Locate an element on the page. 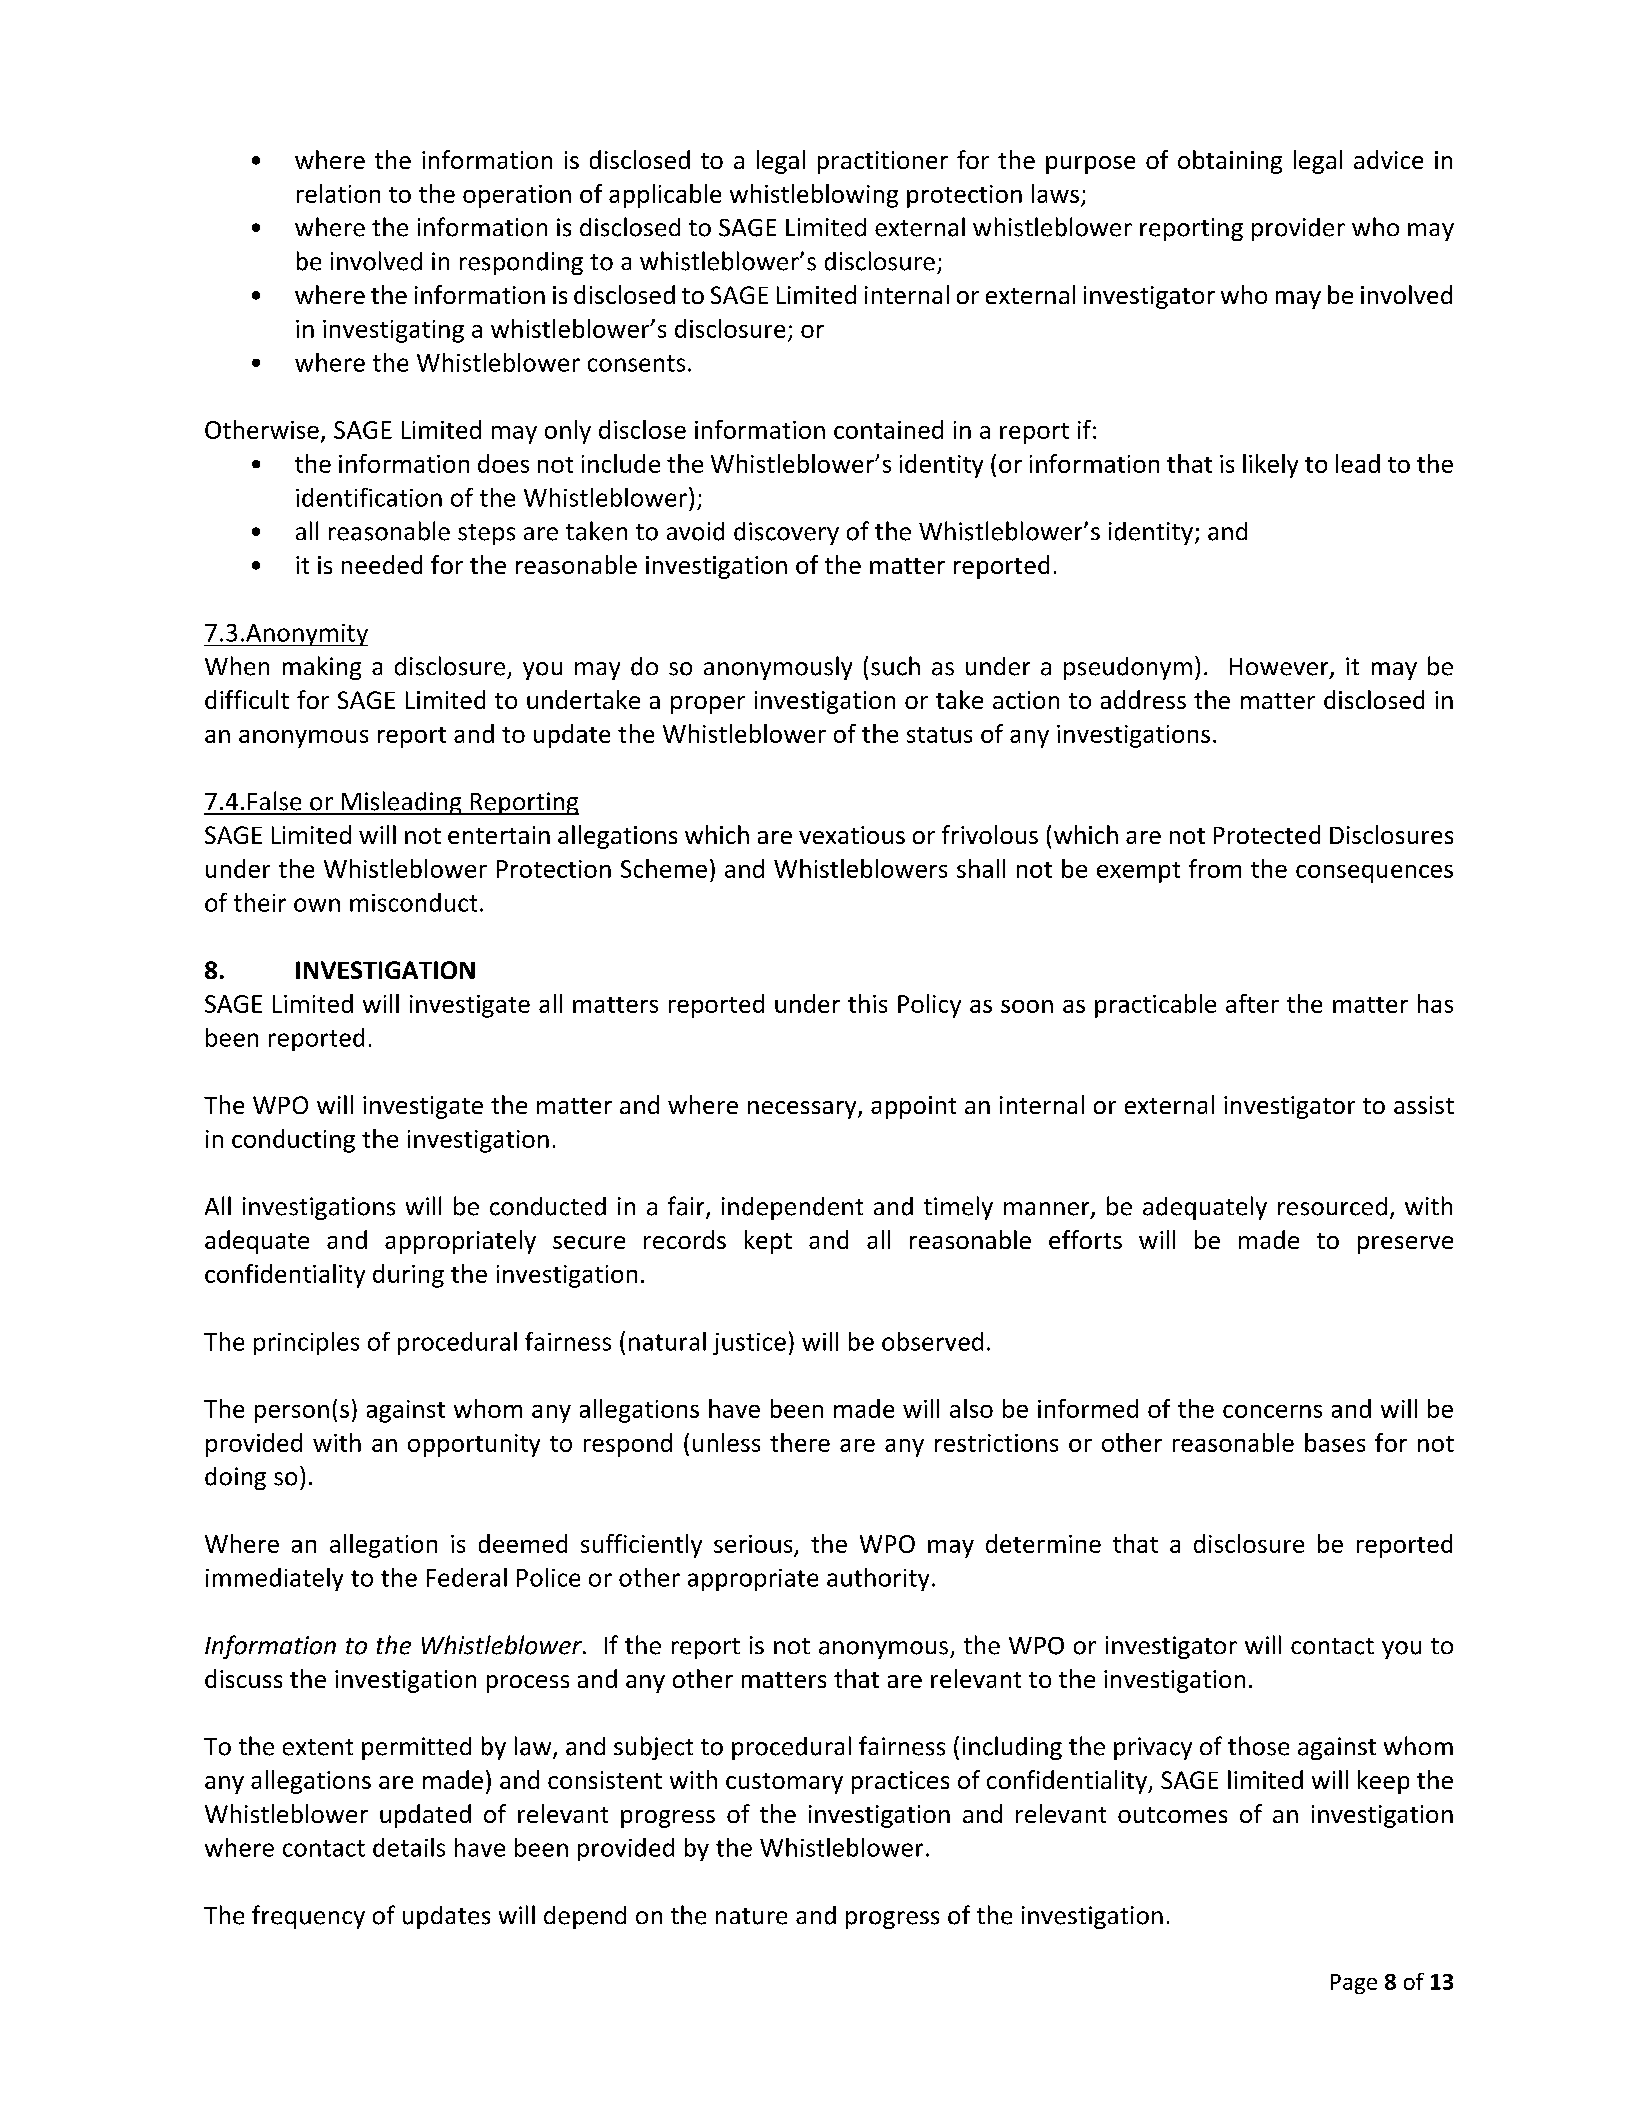 The image size is (1637, 2118). there is located at coordinates (800, 1442).
